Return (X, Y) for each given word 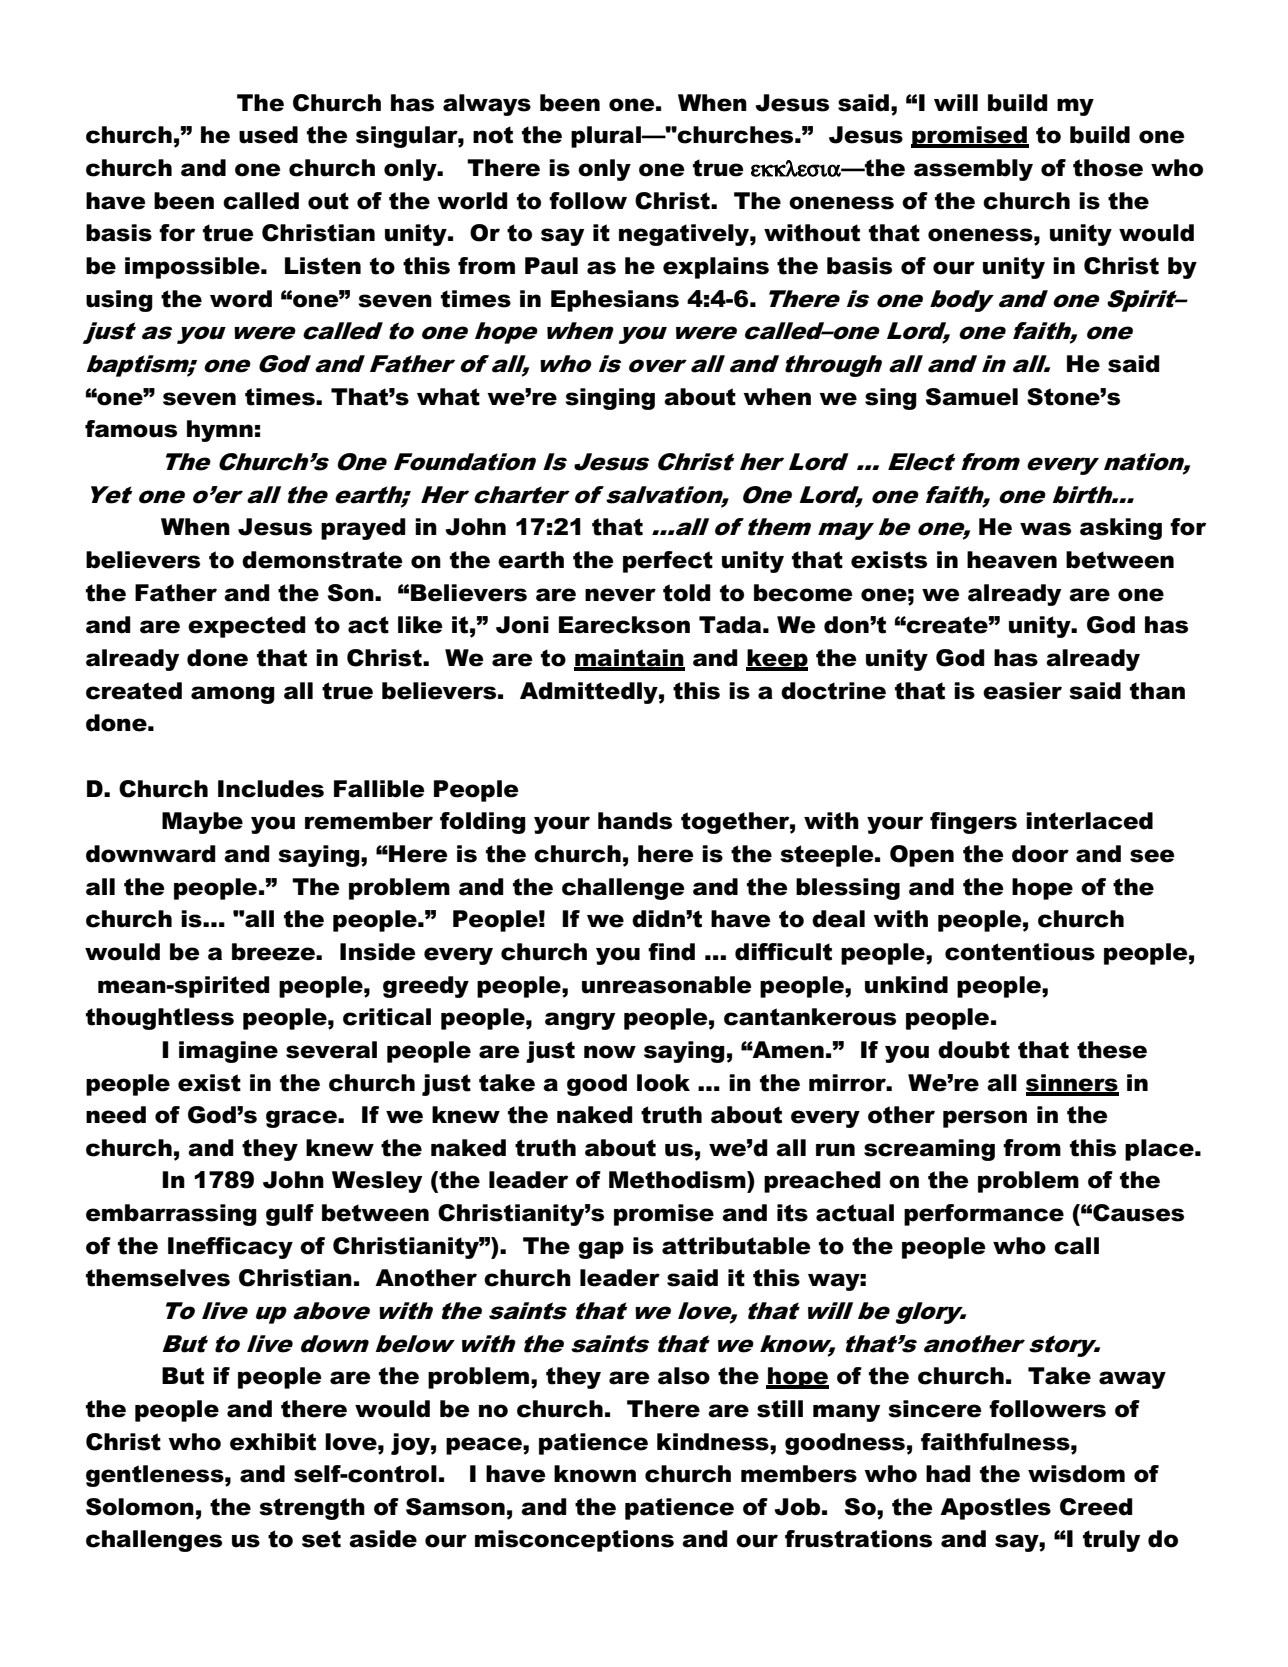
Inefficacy (230, 1248)
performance (984, 1215)
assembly (973, 170)
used (268, 135)
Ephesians (615, 301)
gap (601, 1250)
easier (1022, 691)
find (671, 952)
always (487, 105)
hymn (220, 431)
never (620, 595)
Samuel (972, 397)
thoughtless (160, 1019)
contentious (1020, 952)
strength (312, 1509)
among (233, 695)
